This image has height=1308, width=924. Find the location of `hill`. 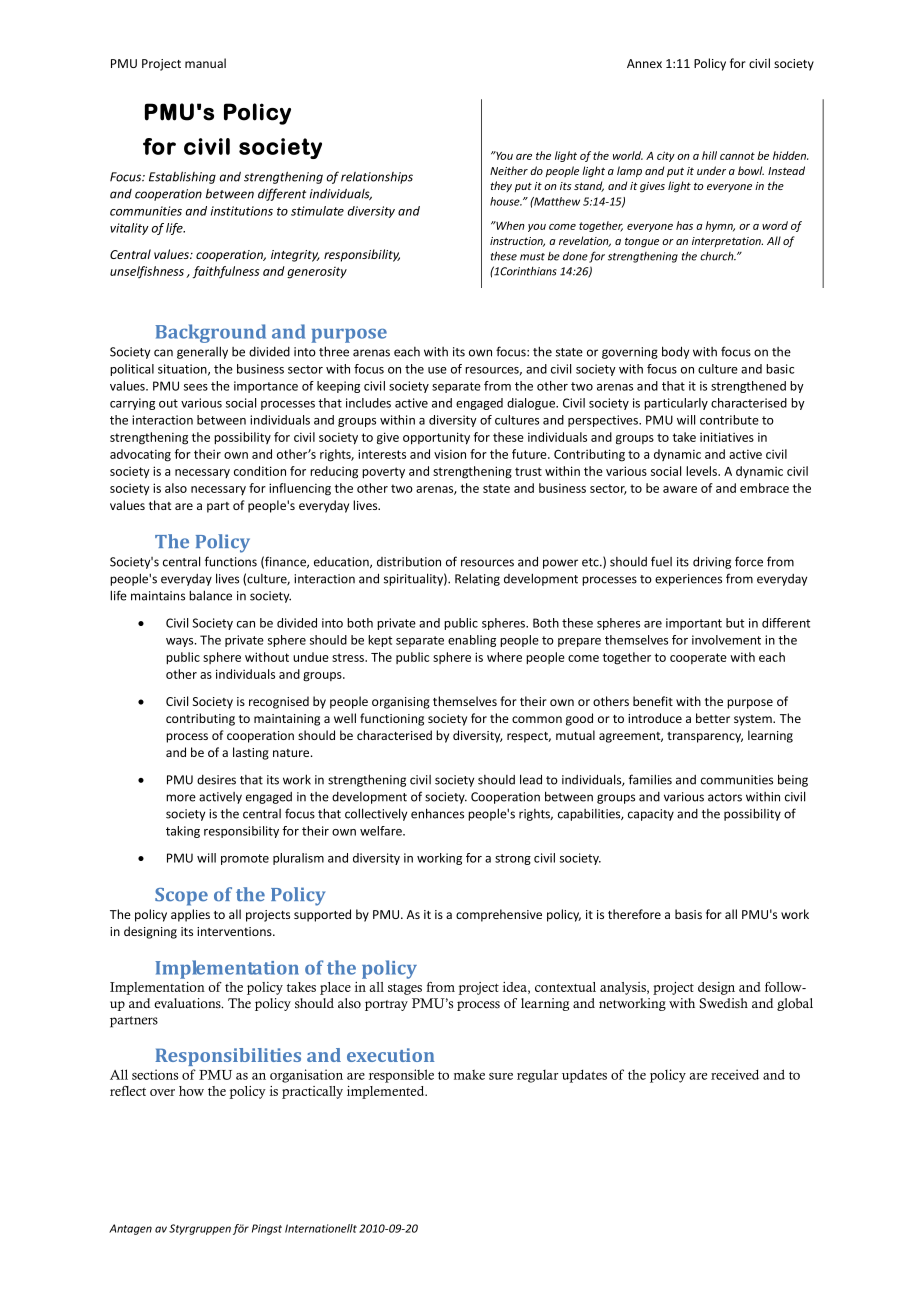

hill is located at coordinates (709, 155).
